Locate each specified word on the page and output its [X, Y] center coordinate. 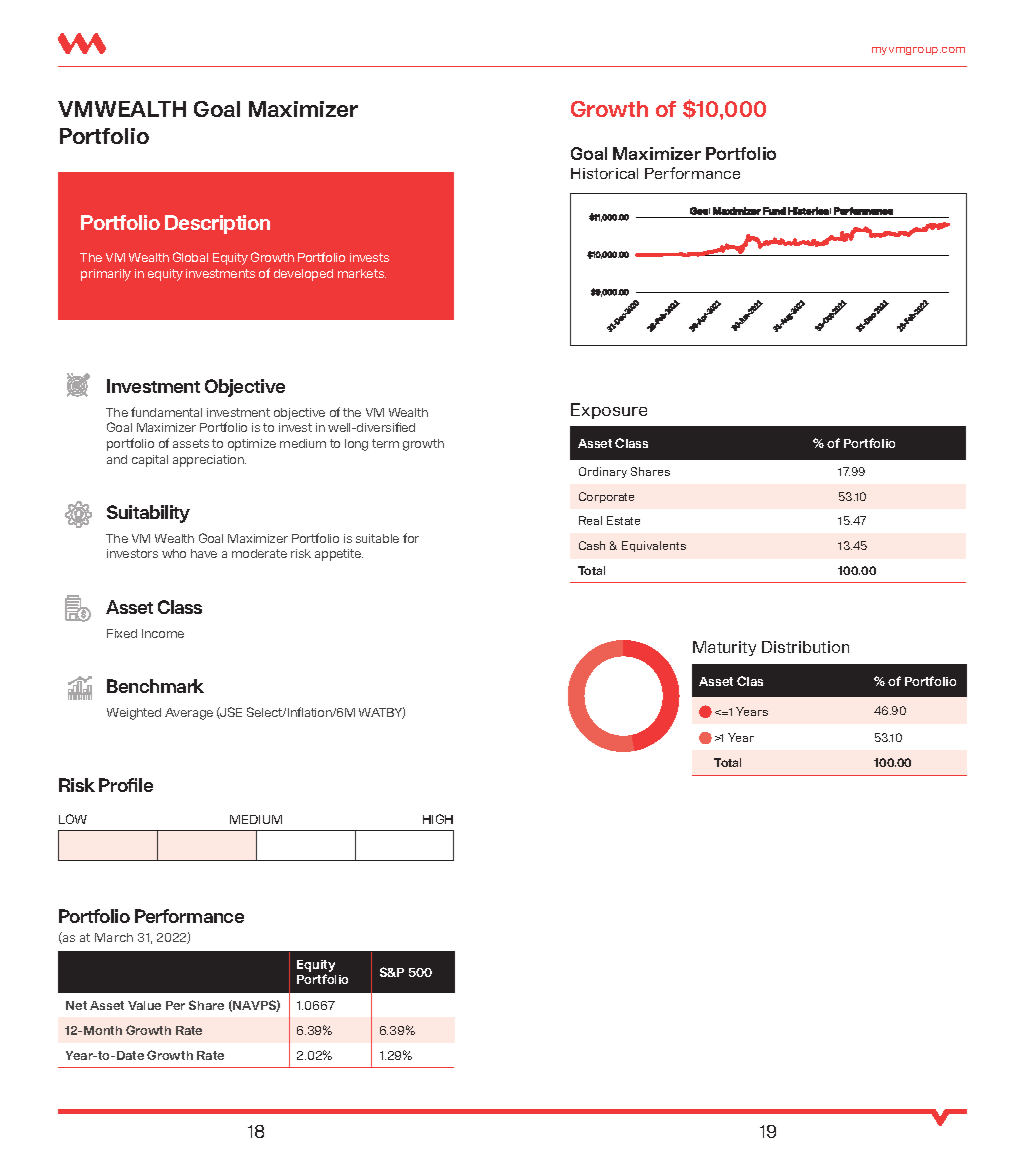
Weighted [134, 714]
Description [217, 224]
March [114, 937]
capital [150, 461]
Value [144, 1005]
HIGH [438, 819]
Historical [604, 173]
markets [362, 273]
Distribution [805, 647]
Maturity [724, 648]
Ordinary [603, 472]
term [385, 443]
